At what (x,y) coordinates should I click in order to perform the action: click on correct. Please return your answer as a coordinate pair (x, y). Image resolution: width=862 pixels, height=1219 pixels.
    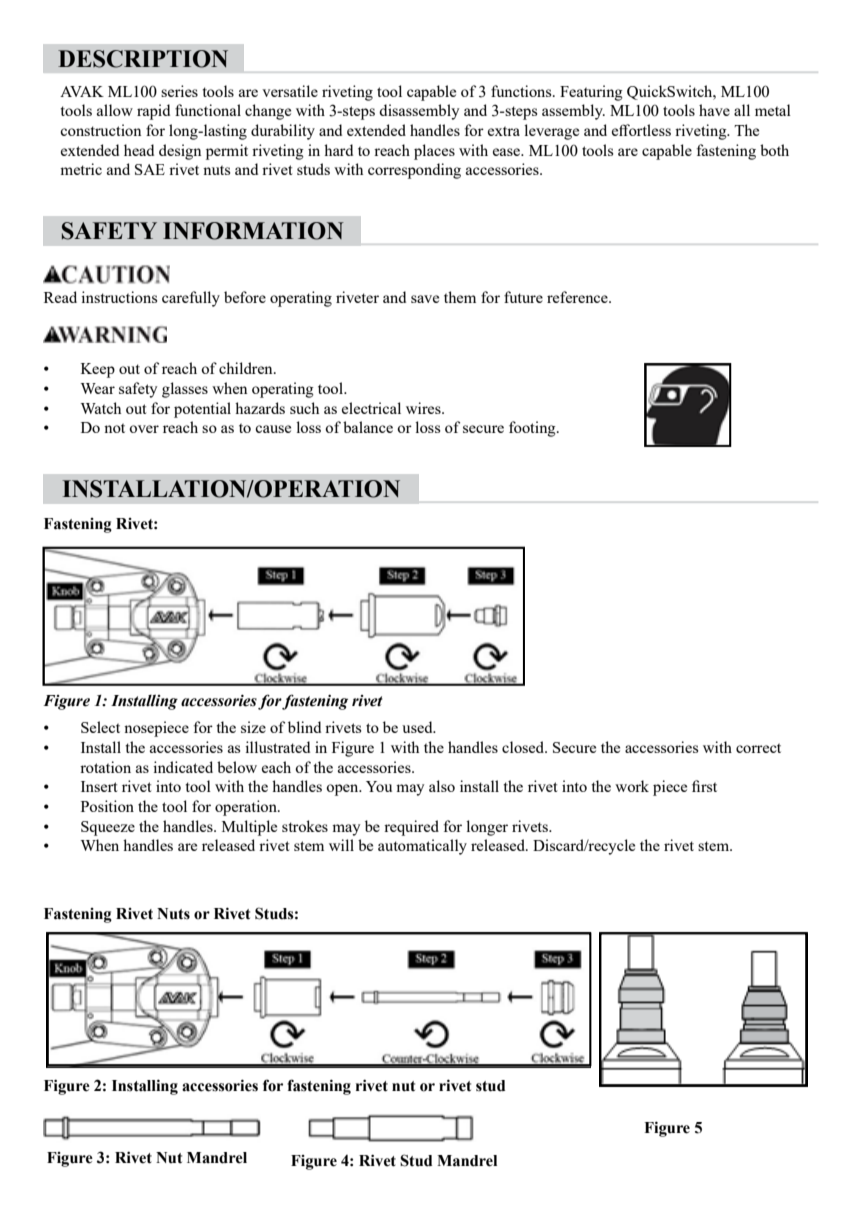
    Looking at the image, I should click on (758, 748).
